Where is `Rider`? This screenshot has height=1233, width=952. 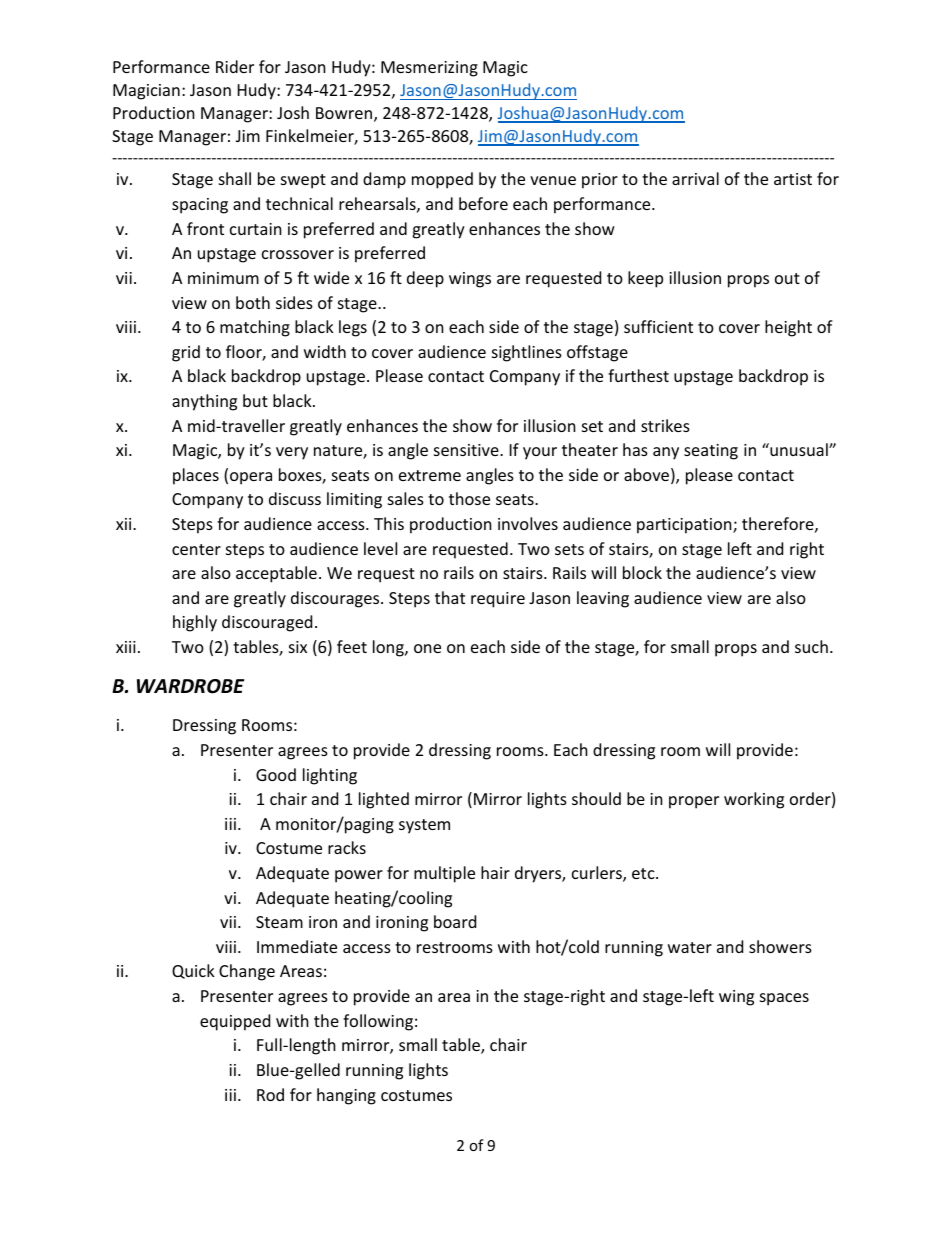
Rider is located at coordinates (235, 66).
